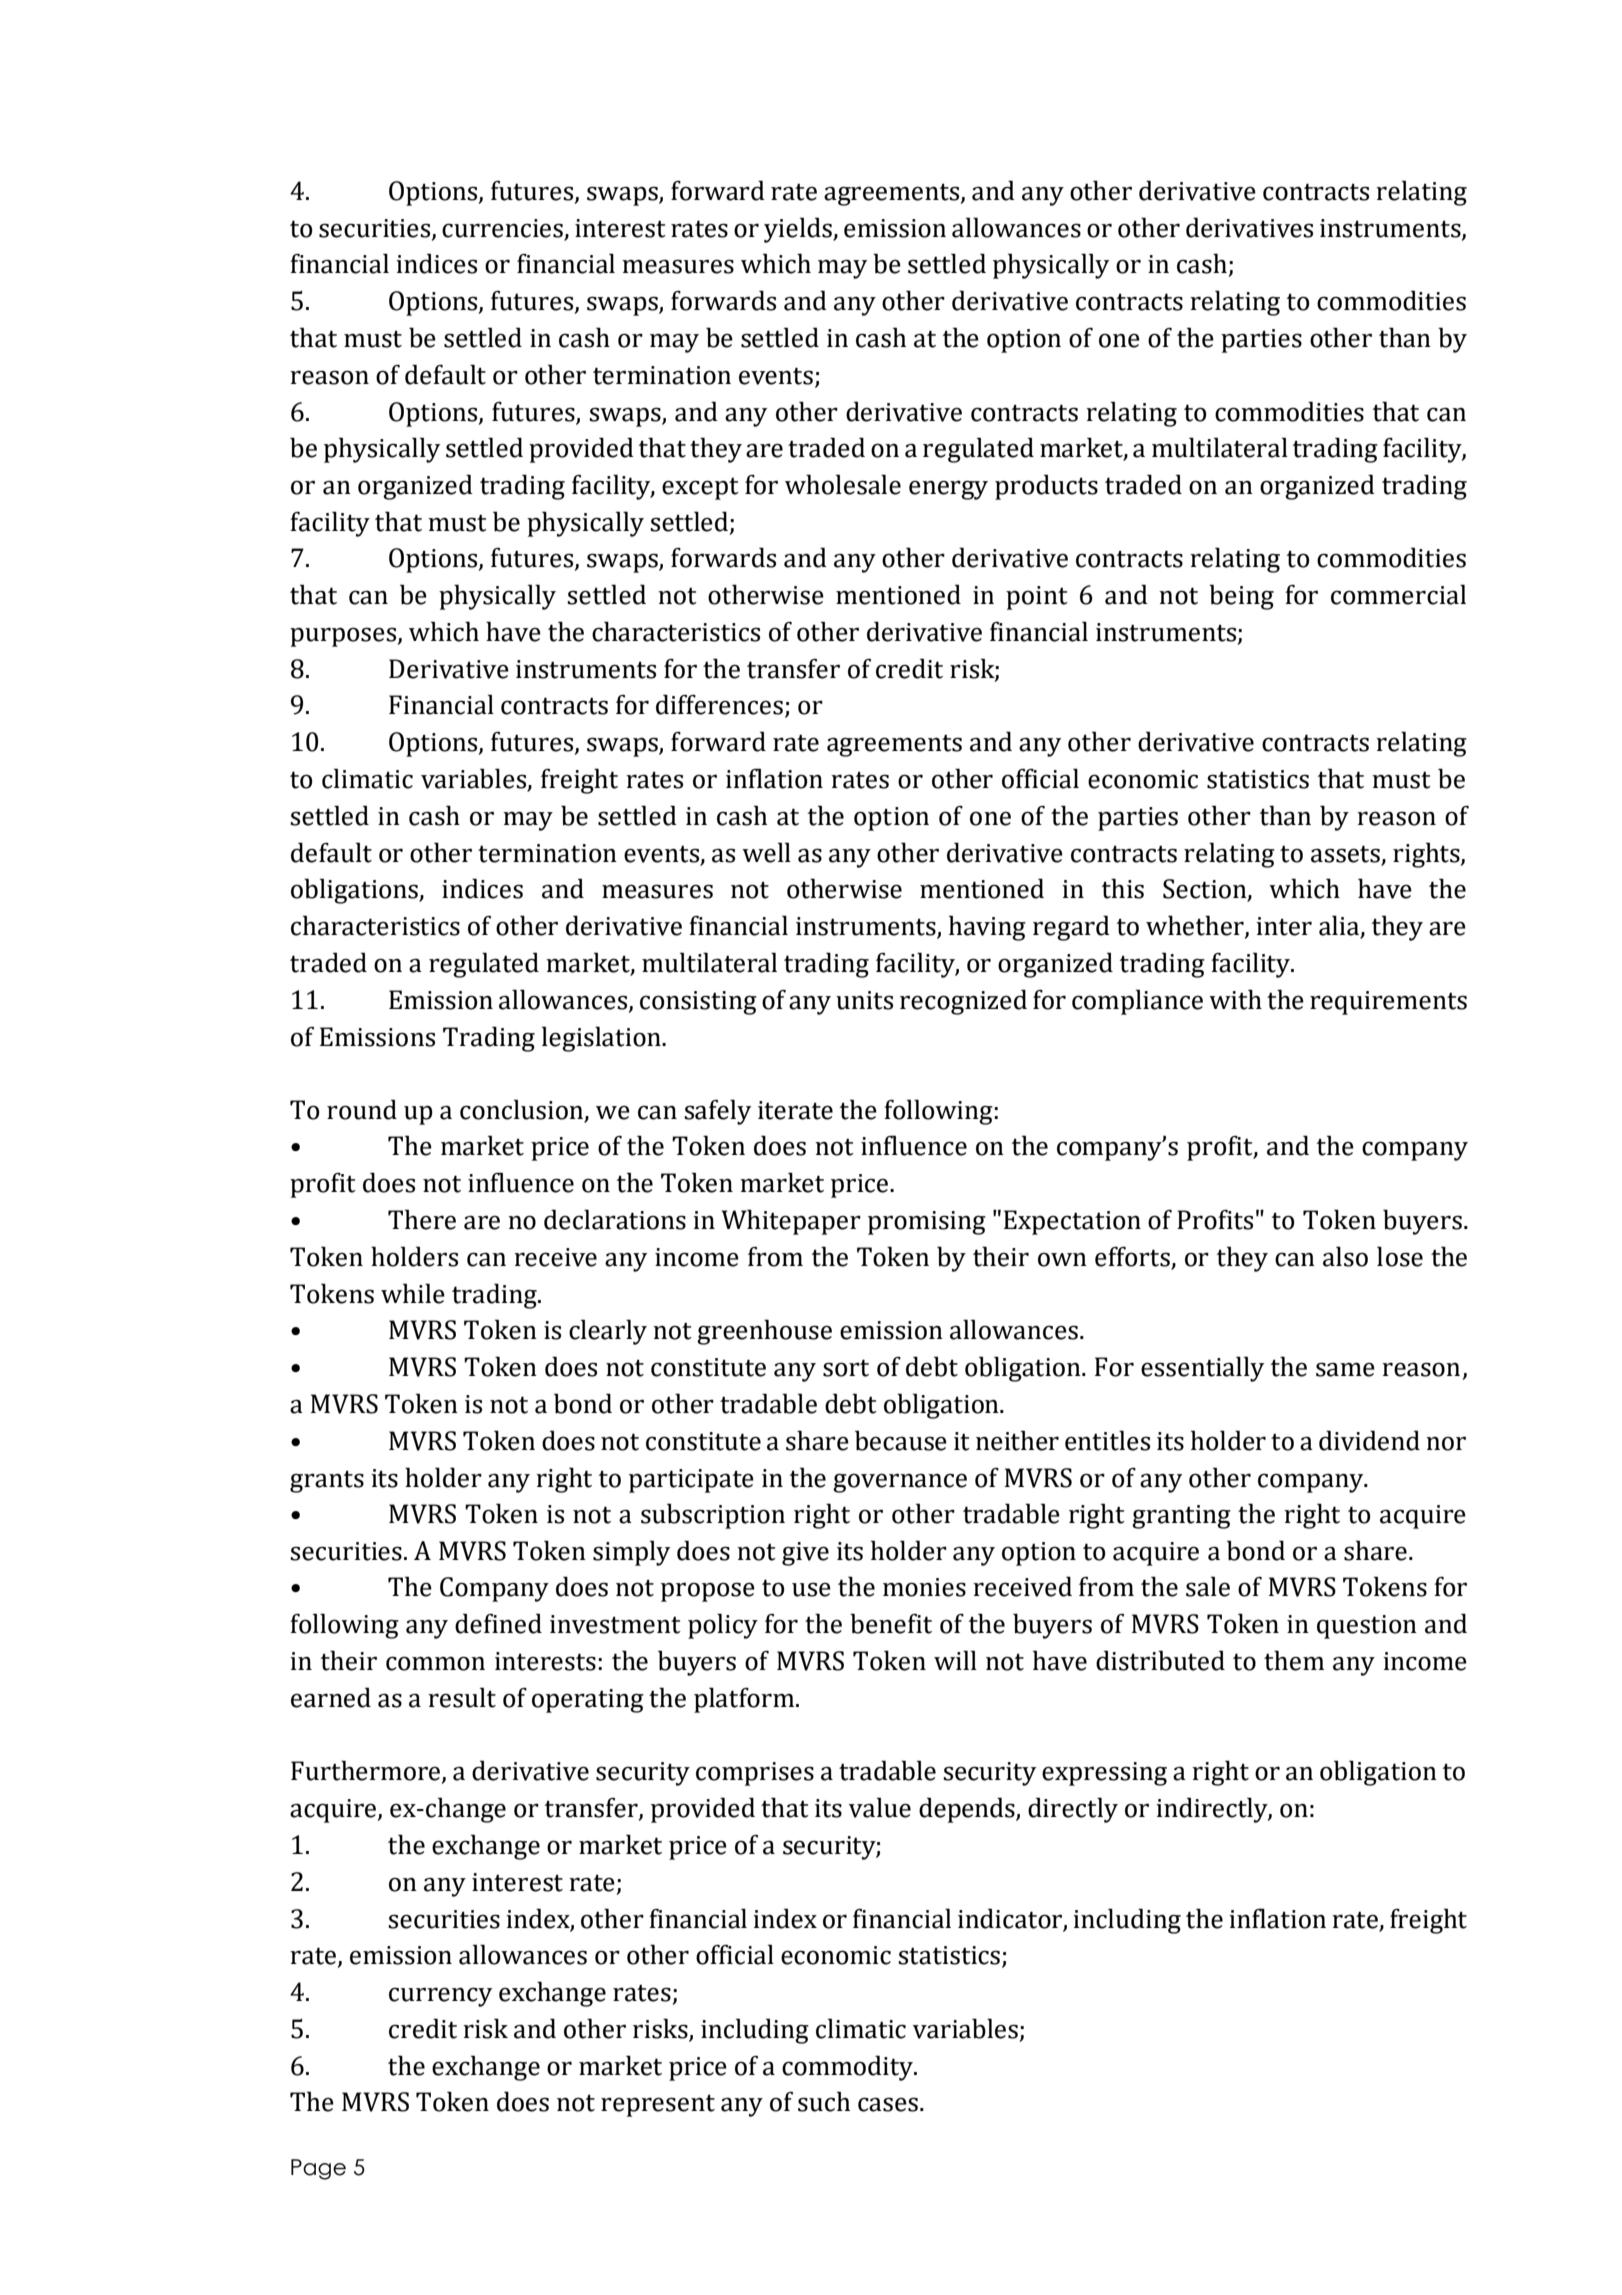 The width and height of the screenshot is (1622, 2295). What do you see at coordinates (927, 1223) in the screenshot?
I see `promising` at bounding box center [927, 1223].
